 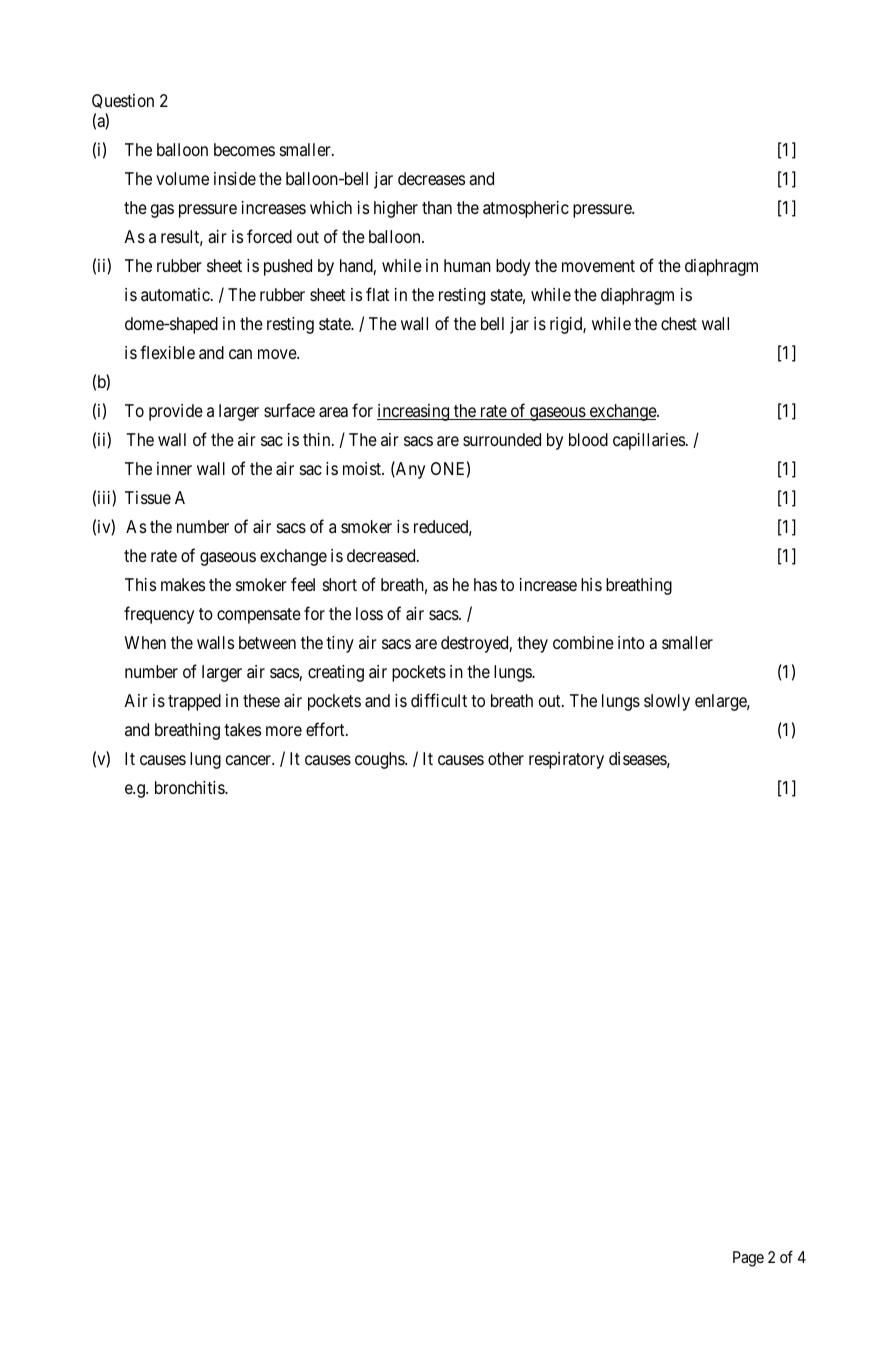 What do you see at coordinates (380, 760) in the page?
I see `coughs` at bounding box center [380, 760].
